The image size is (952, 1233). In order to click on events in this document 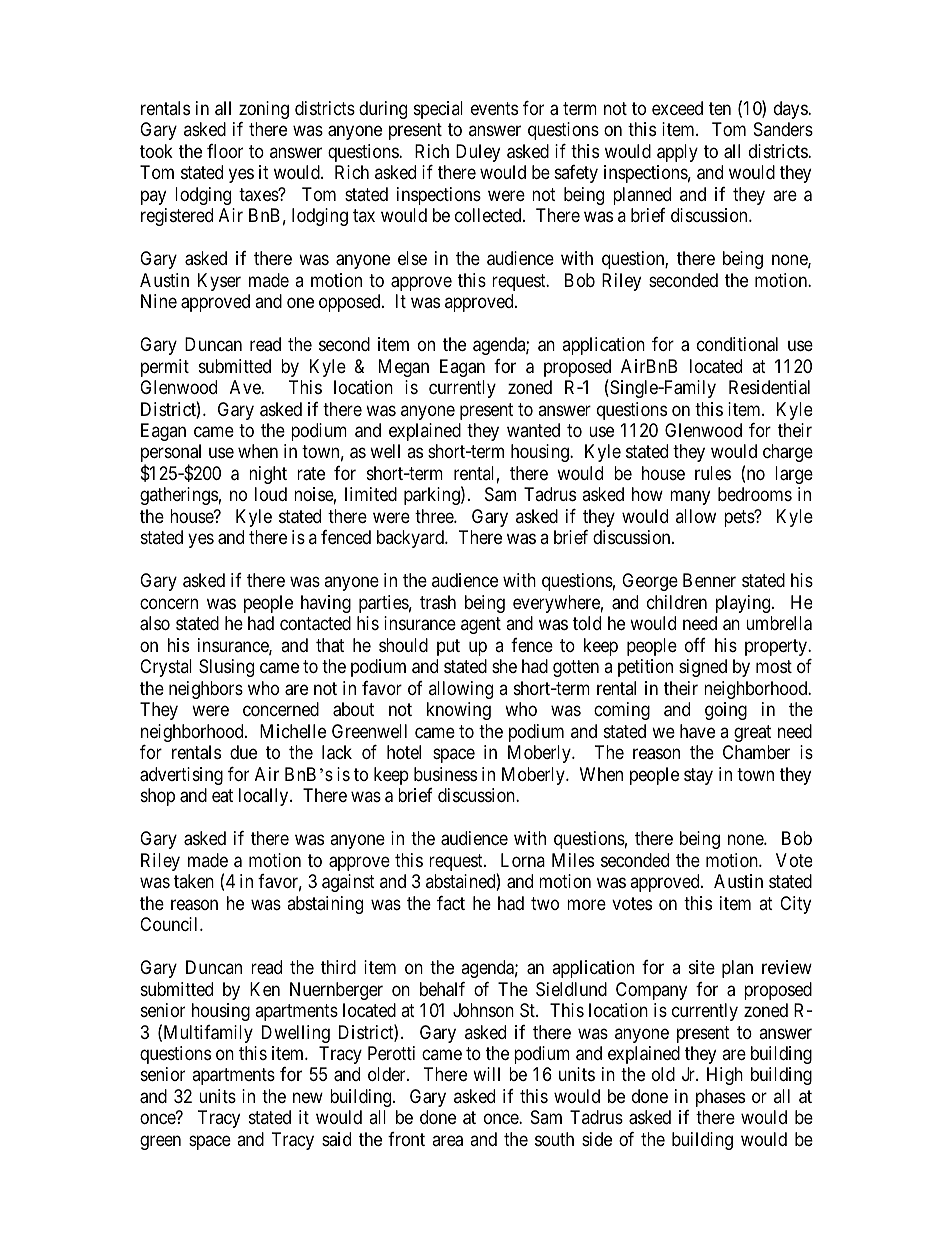, I will do `click(494, 108)`.
